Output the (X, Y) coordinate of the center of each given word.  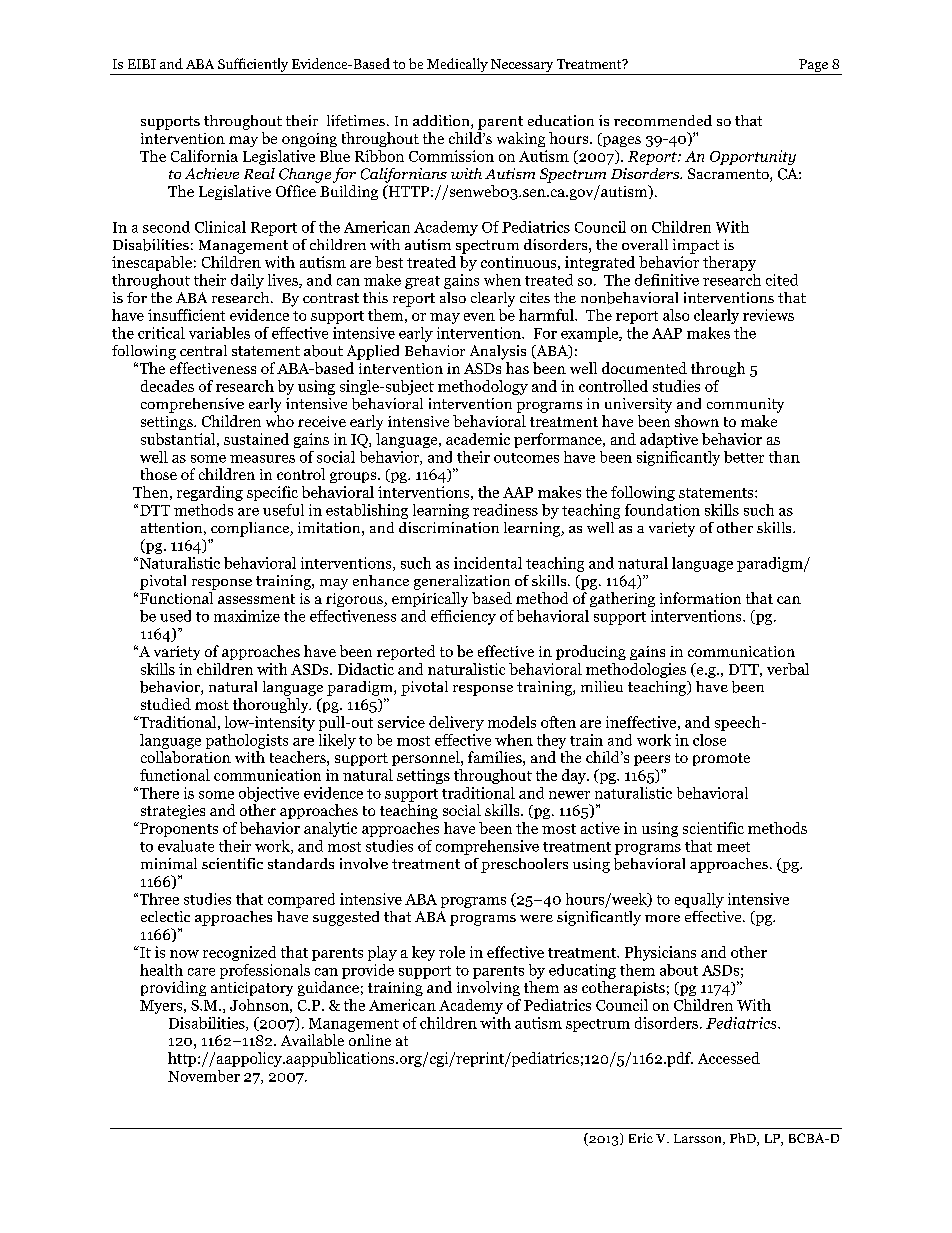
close (709, 740)
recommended (663, 120)
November (204, 1076)
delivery (456, 723)
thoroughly (272, 705)
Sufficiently (253, 65)
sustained (256, 439)
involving (488, 988)
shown (697, 421)
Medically (457, 65)
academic (478, 439)
